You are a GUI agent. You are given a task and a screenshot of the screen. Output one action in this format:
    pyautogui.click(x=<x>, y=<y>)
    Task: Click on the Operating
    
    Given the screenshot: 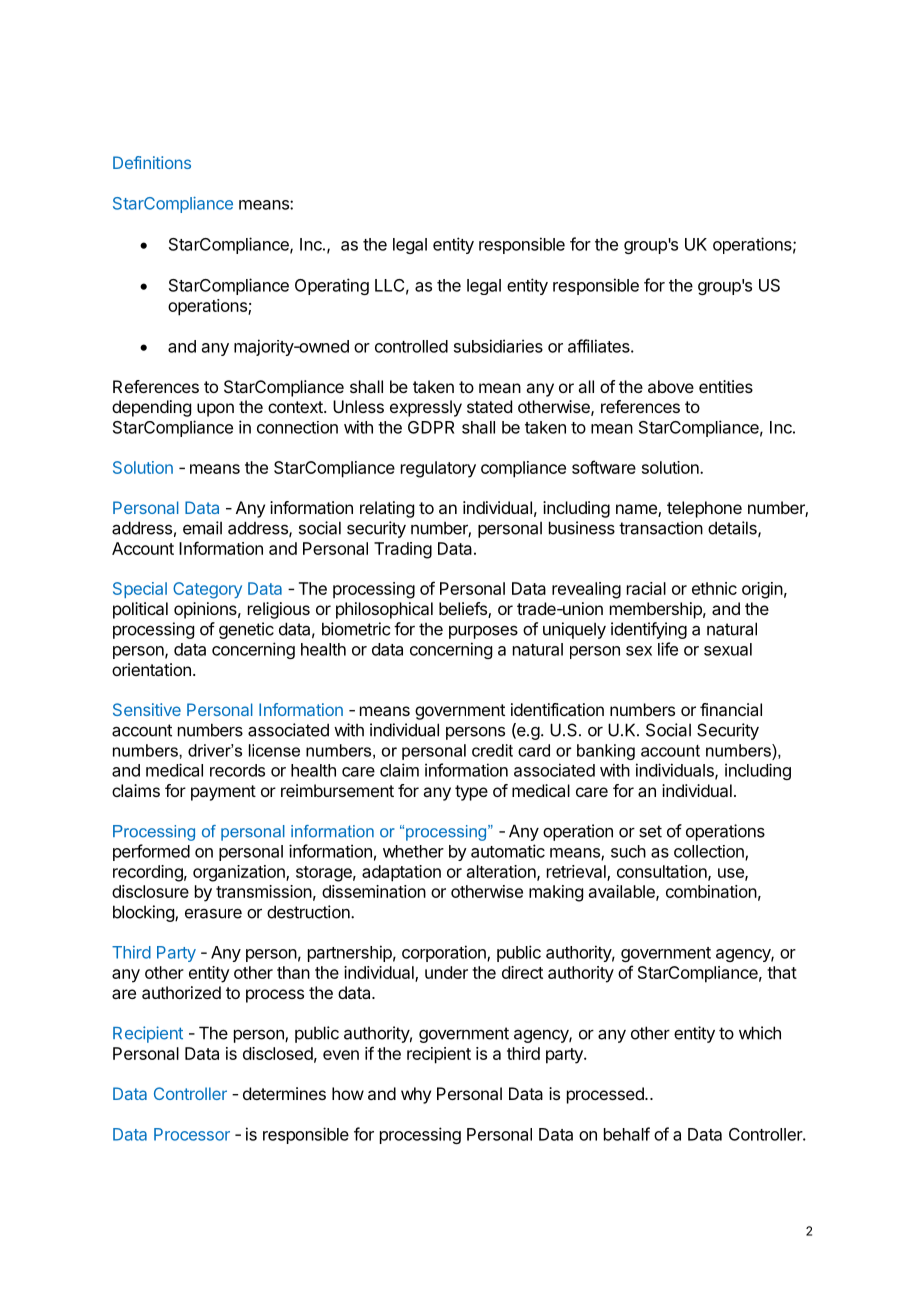 What is the action you would take?
    pyautogui.click(x=332, y=286)
